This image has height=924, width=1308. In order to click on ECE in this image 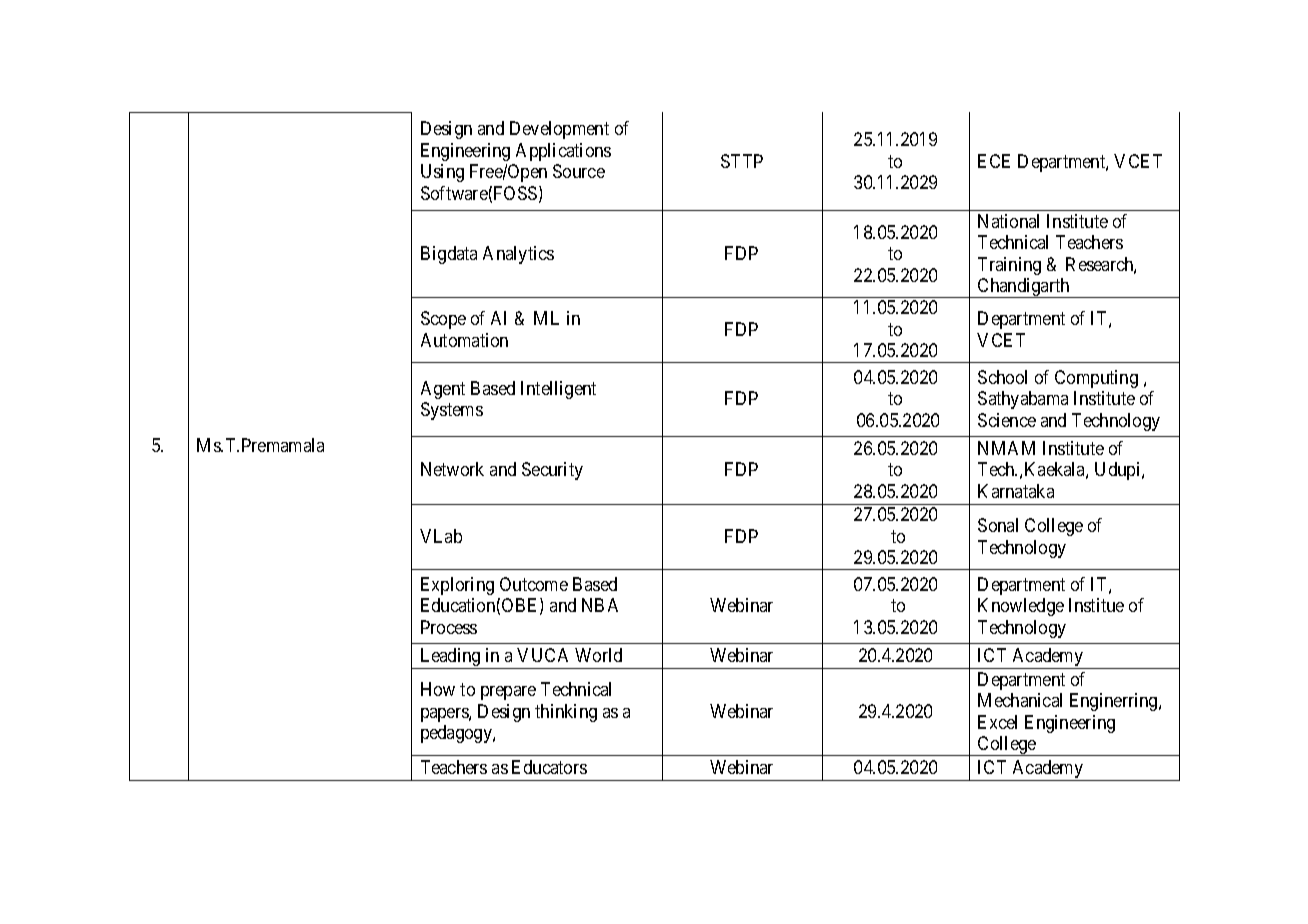, I will do `click(994, 161)`.
